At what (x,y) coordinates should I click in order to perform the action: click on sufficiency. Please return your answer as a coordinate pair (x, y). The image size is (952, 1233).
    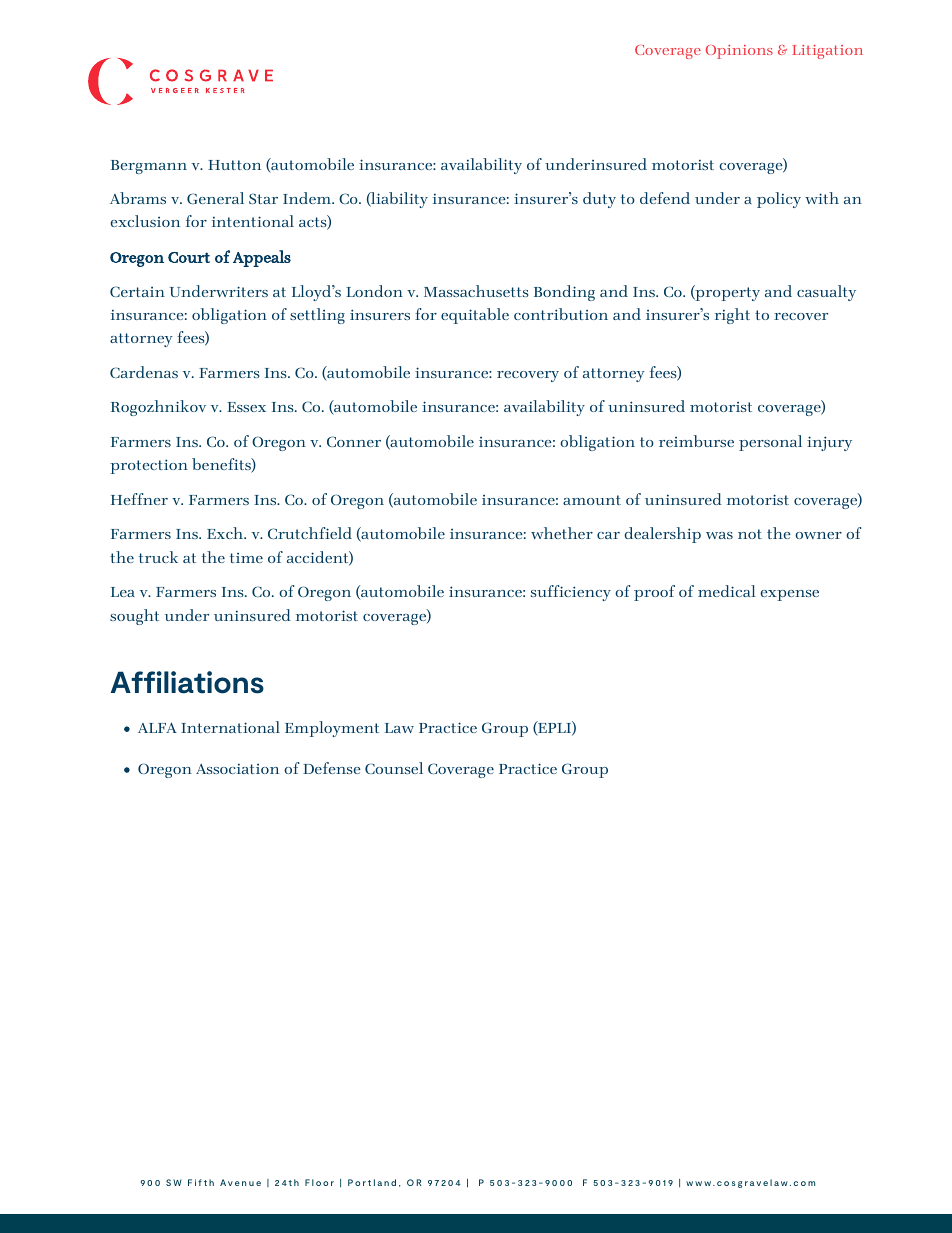
    Looking at the image, I should click on (571, 593).
